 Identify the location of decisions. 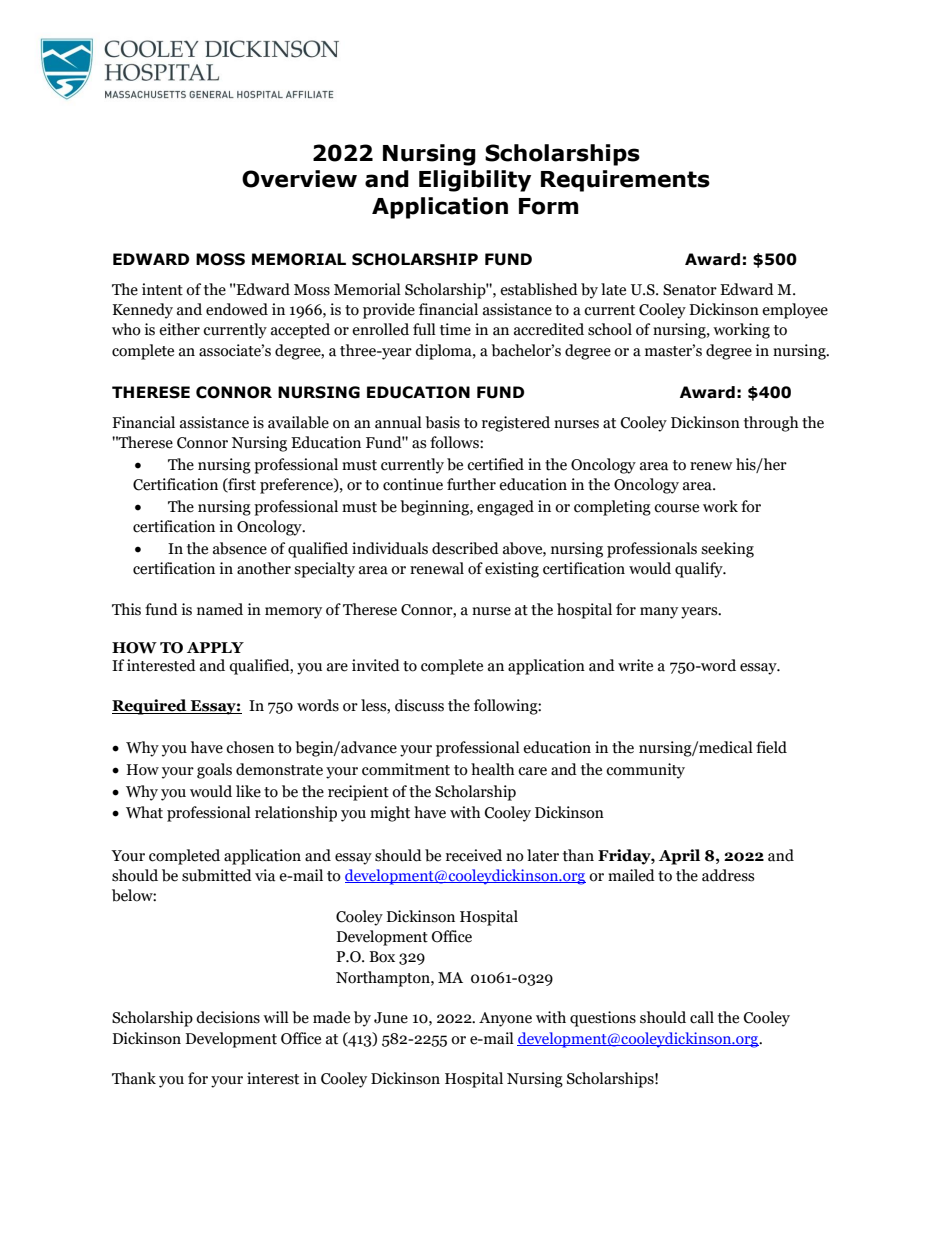
(228, 1017).
